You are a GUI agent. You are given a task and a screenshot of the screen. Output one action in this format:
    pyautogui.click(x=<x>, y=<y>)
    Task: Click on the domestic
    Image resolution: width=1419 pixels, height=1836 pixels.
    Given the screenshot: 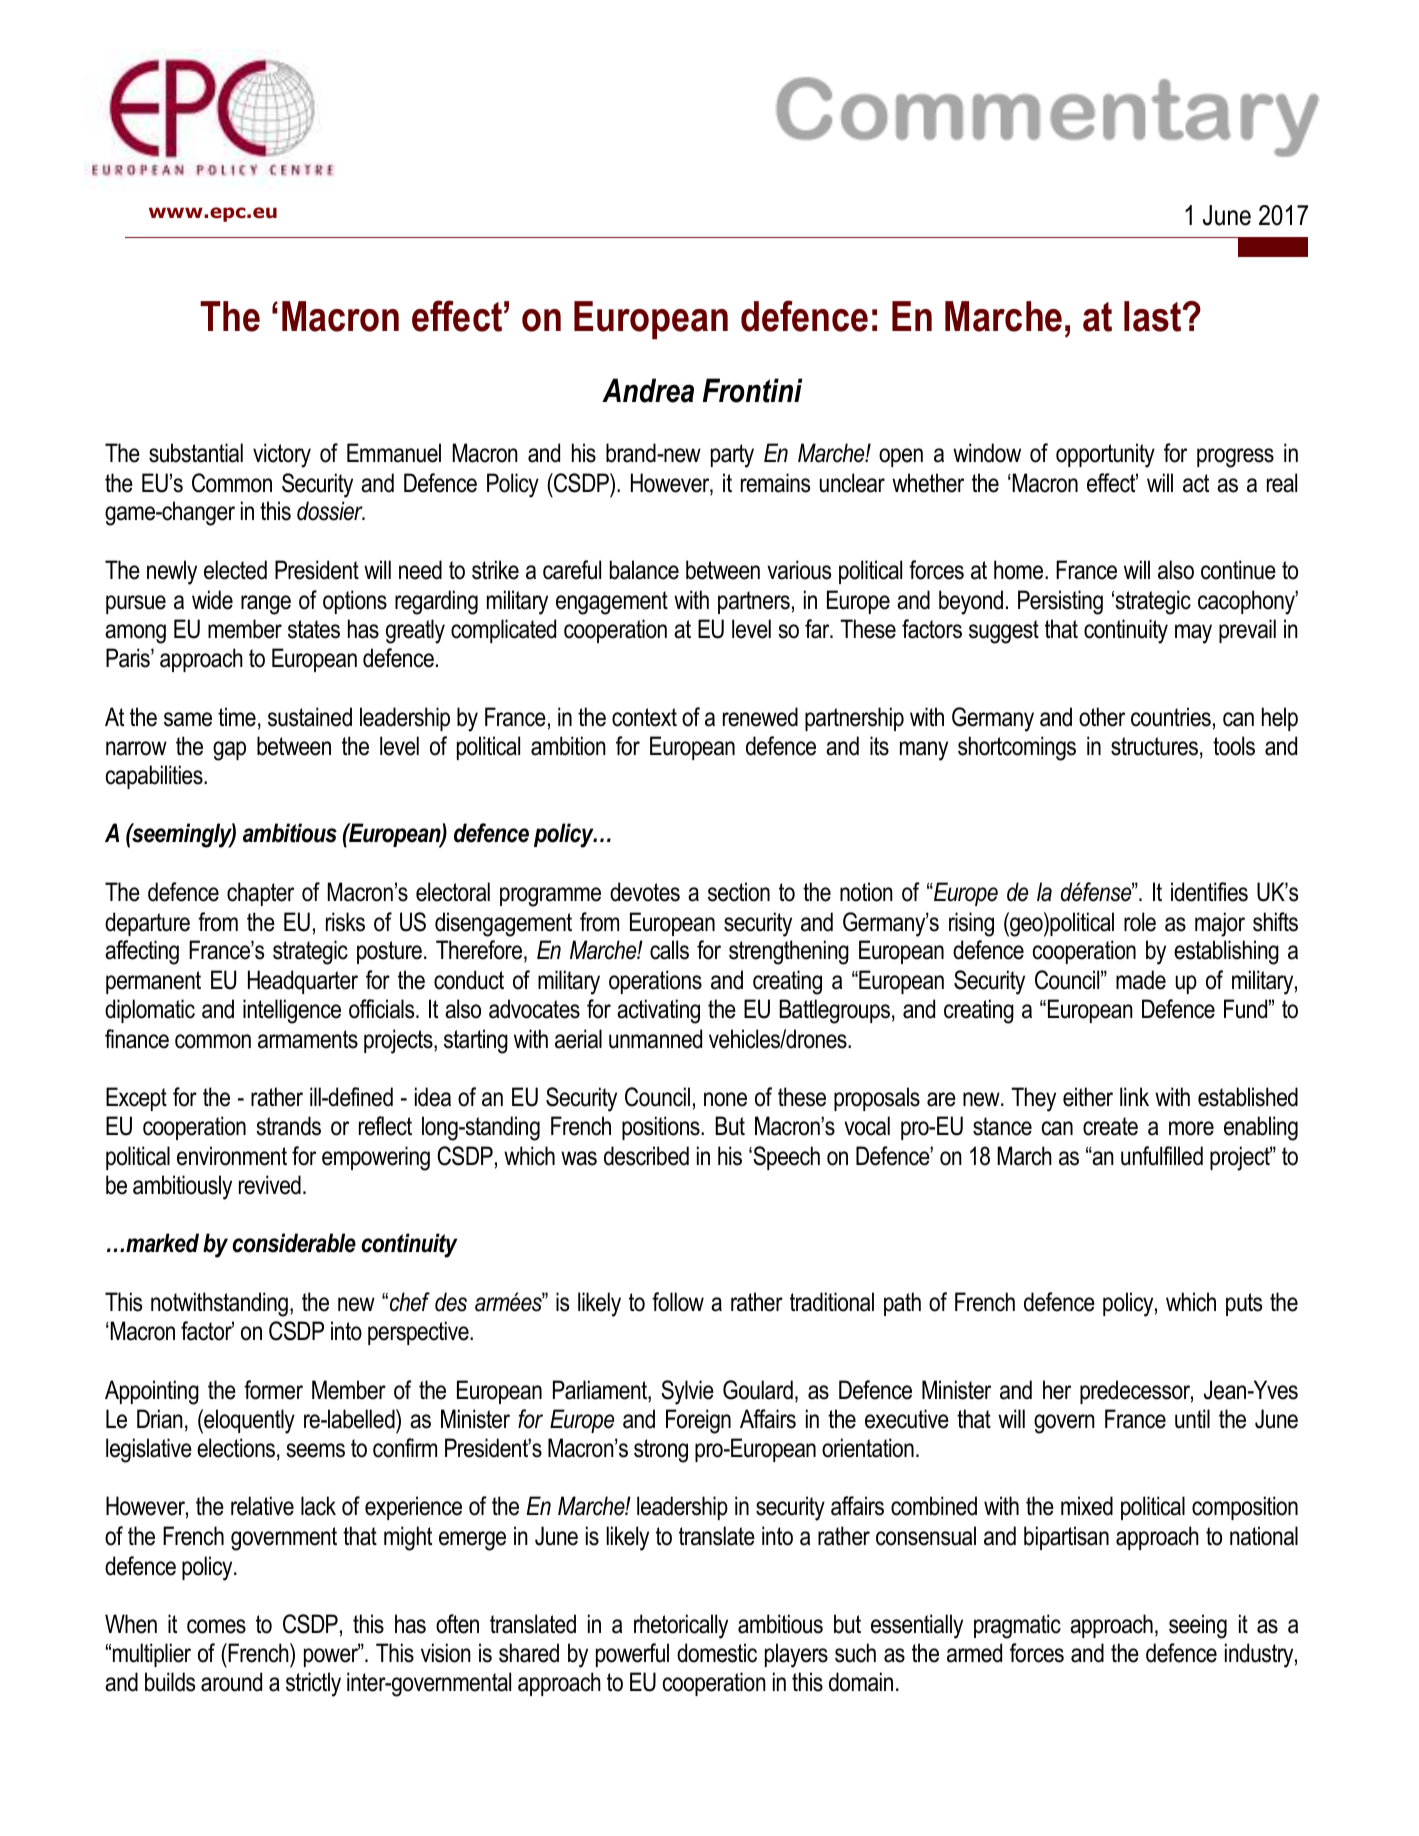 What is the action you would take?
    pyautogui.click(x=717, y=1653)
